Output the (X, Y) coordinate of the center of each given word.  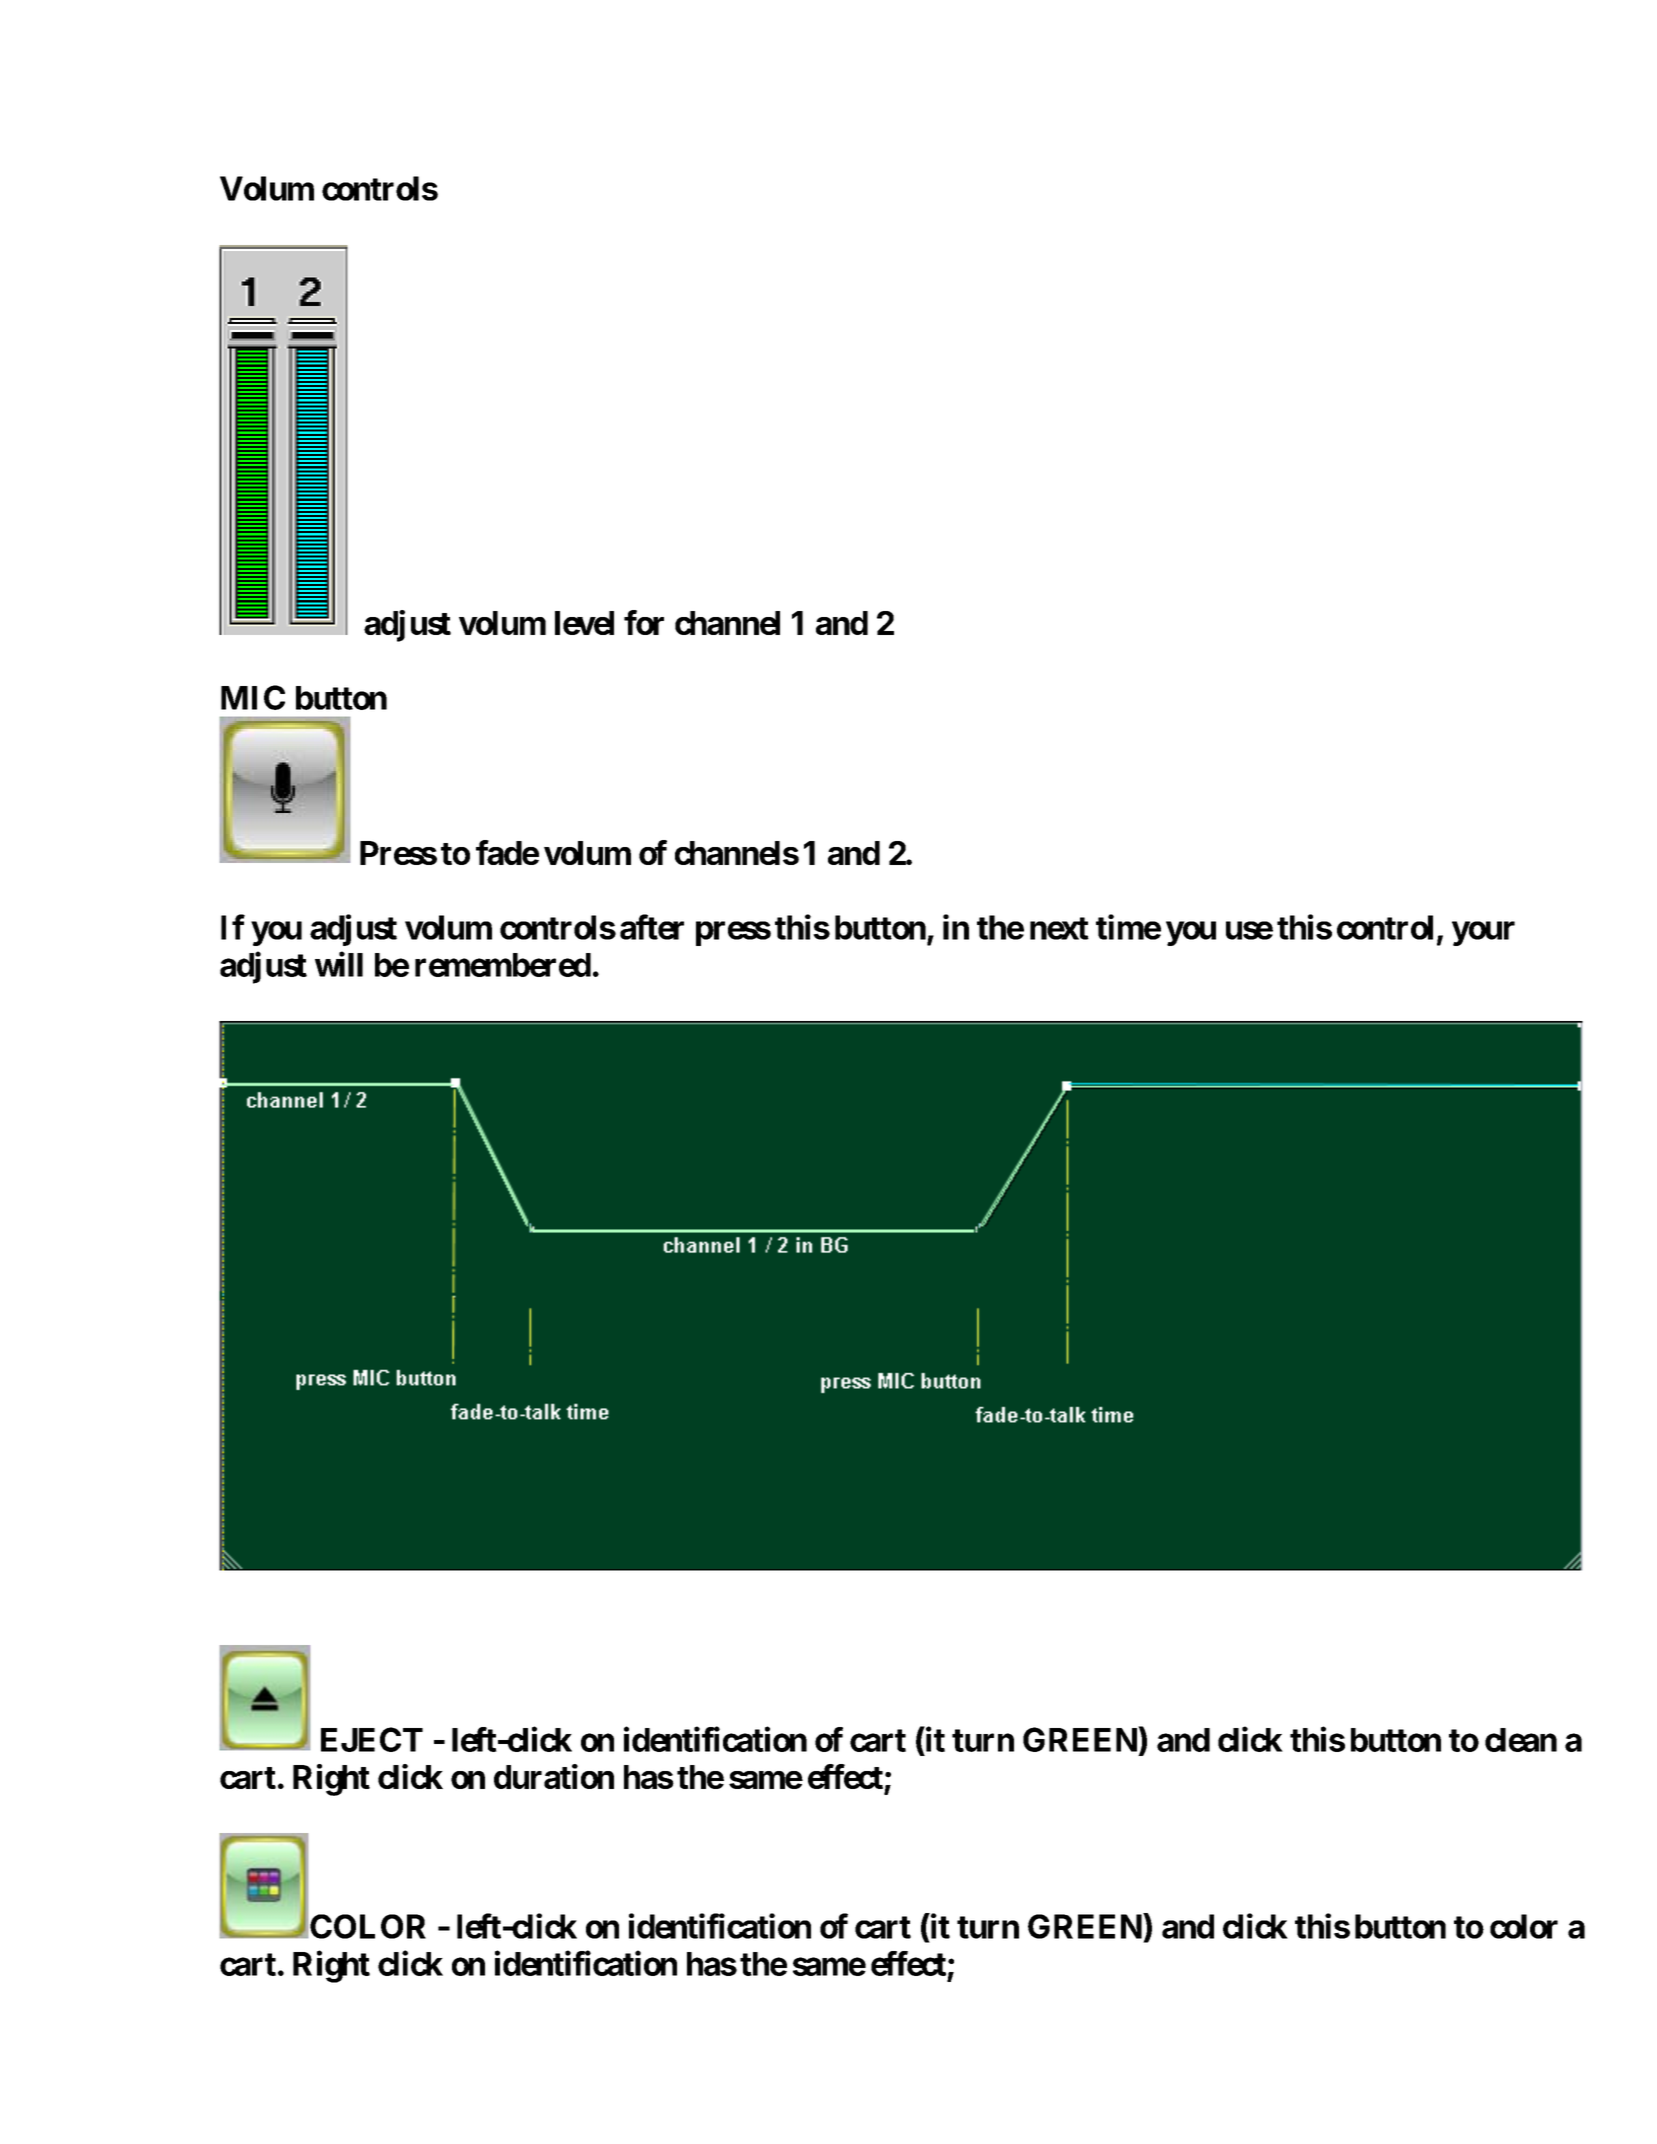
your (1483, 933)
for (644, 622)
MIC (253, 697)
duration (554, 1776)
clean (1521, 1740)
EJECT (372, 1739)
